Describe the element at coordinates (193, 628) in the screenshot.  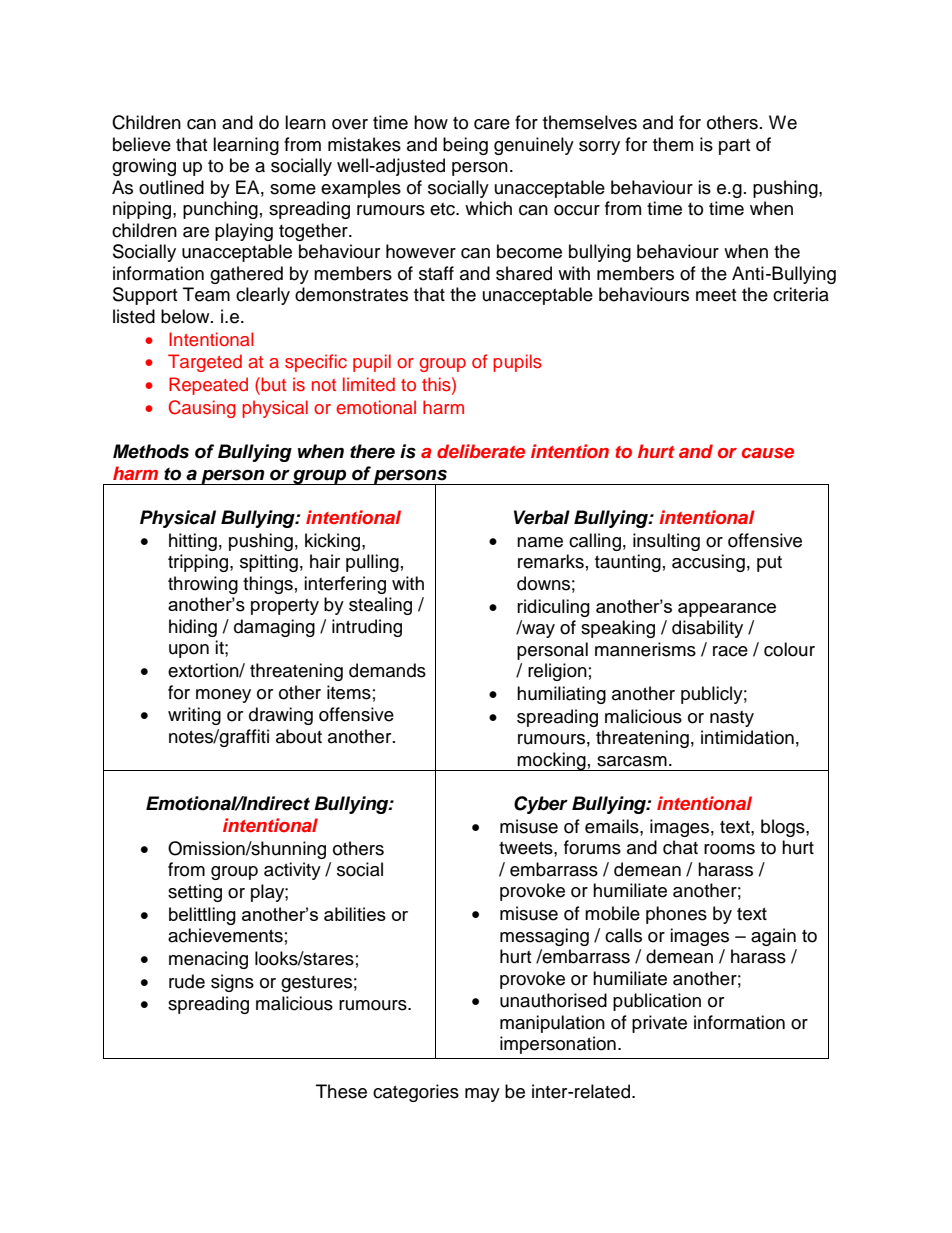
I see `hiding` at that location.
